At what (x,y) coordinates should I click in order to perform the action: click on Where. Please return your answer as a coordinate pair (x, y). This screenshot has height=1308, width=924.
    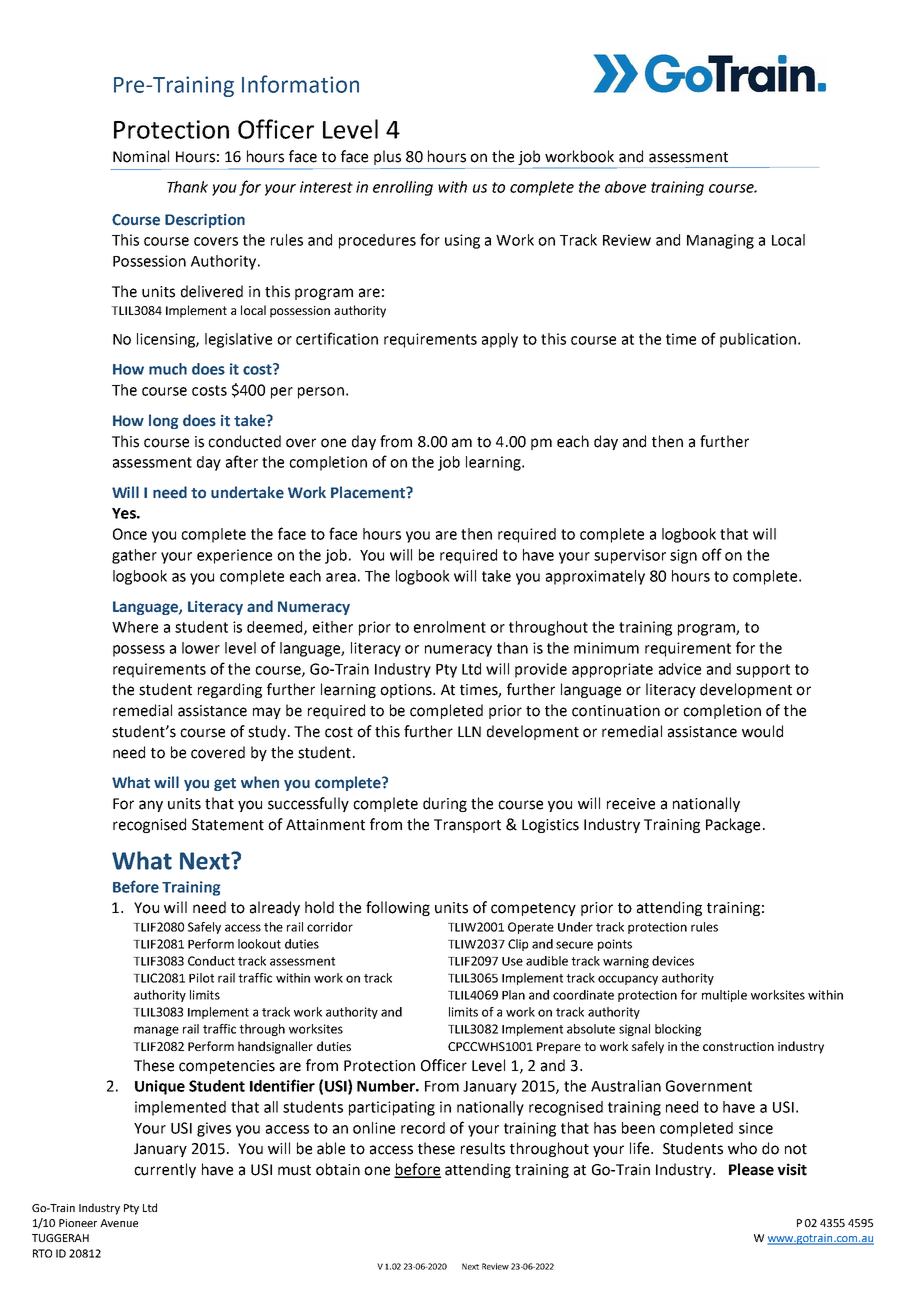
    Looking at the image, I should click on (135, 627).
